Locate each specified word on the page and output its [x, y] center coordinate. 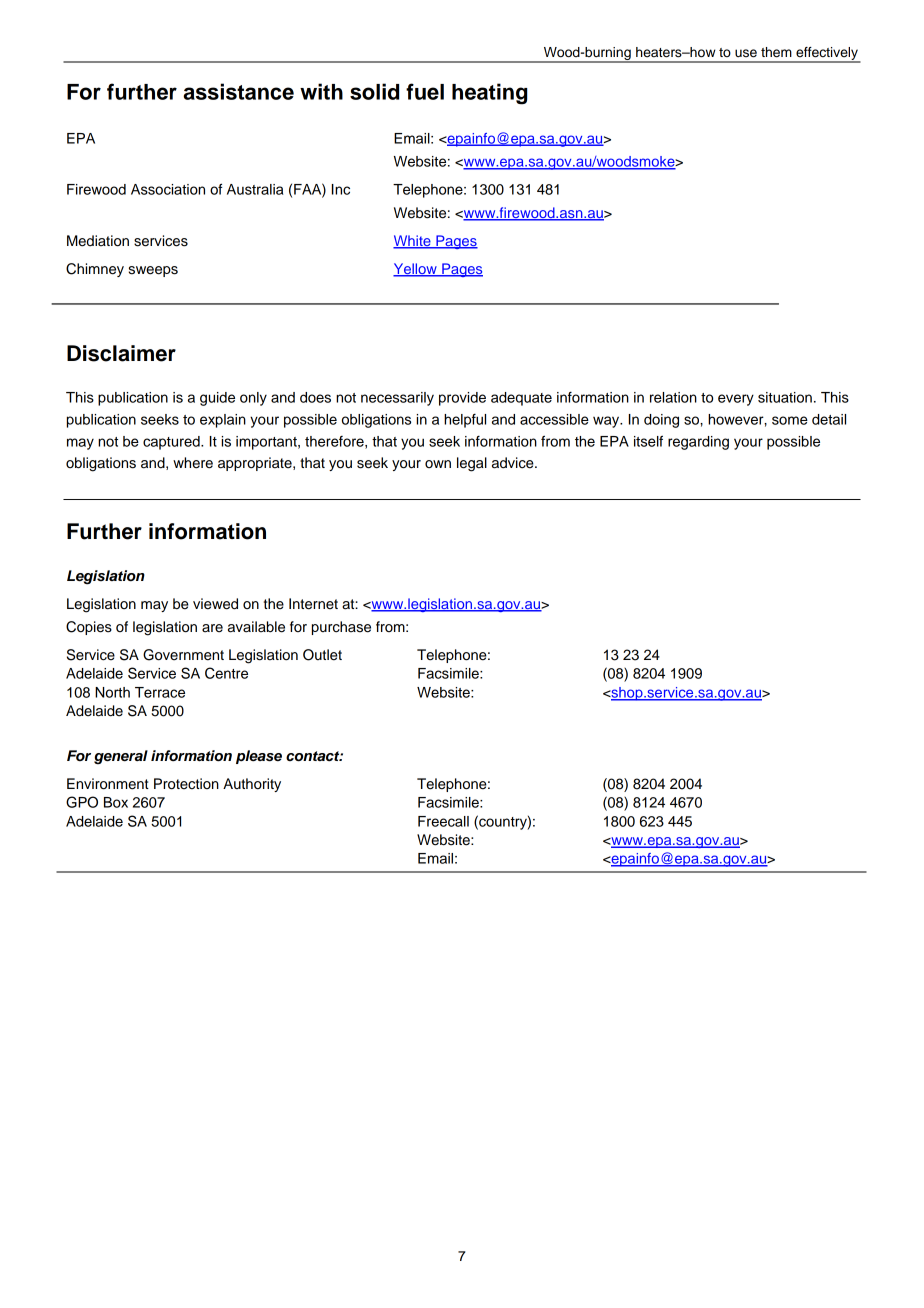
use [746, 53]
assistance [238, 91]
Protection [186, 784]
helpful [465, 421]
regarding [698, 443]
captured [172, 443]
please [259, 757]
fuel [425, 91]
